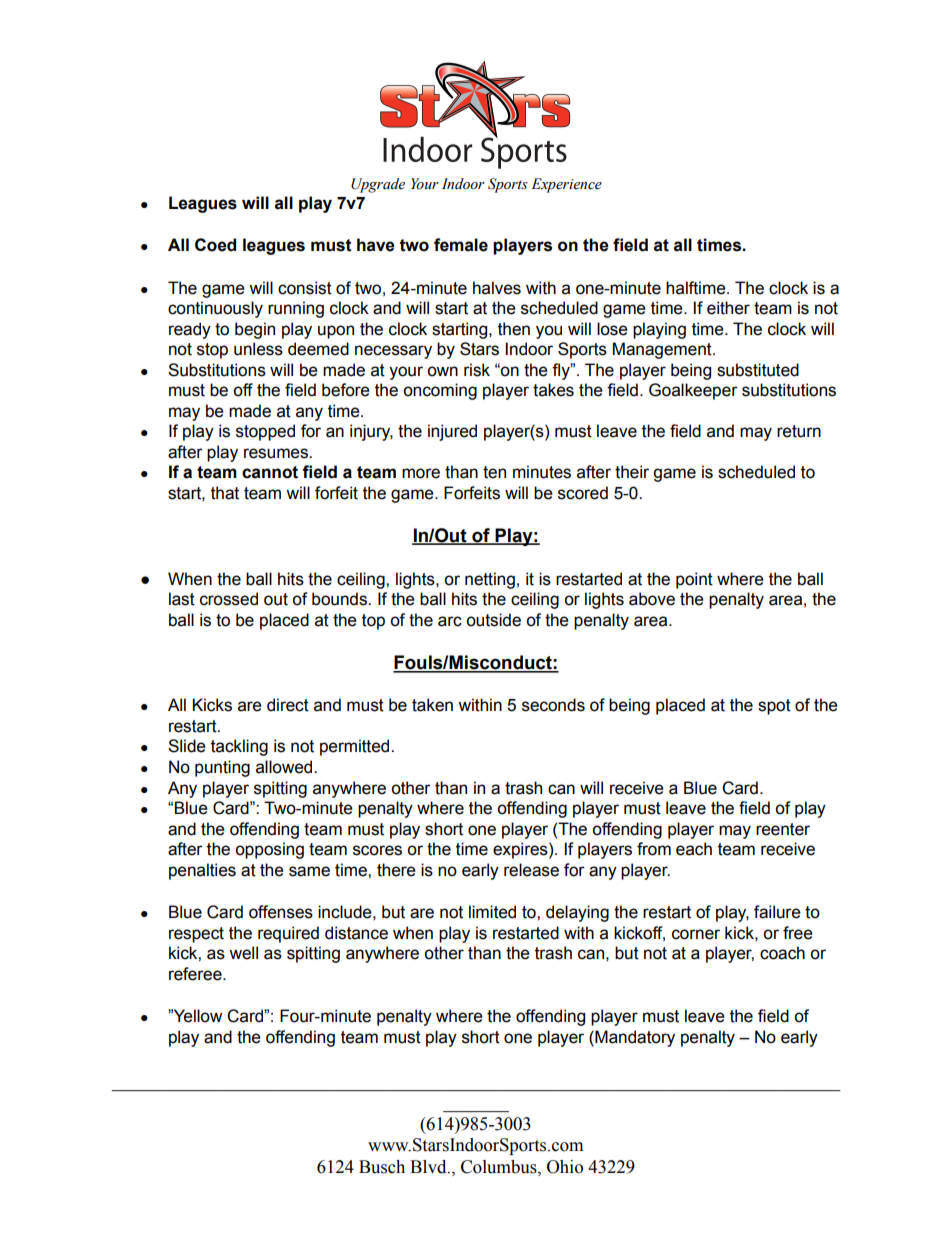 This document has height=1233, width=952. I want to click on Coed, so click(215, 245).
